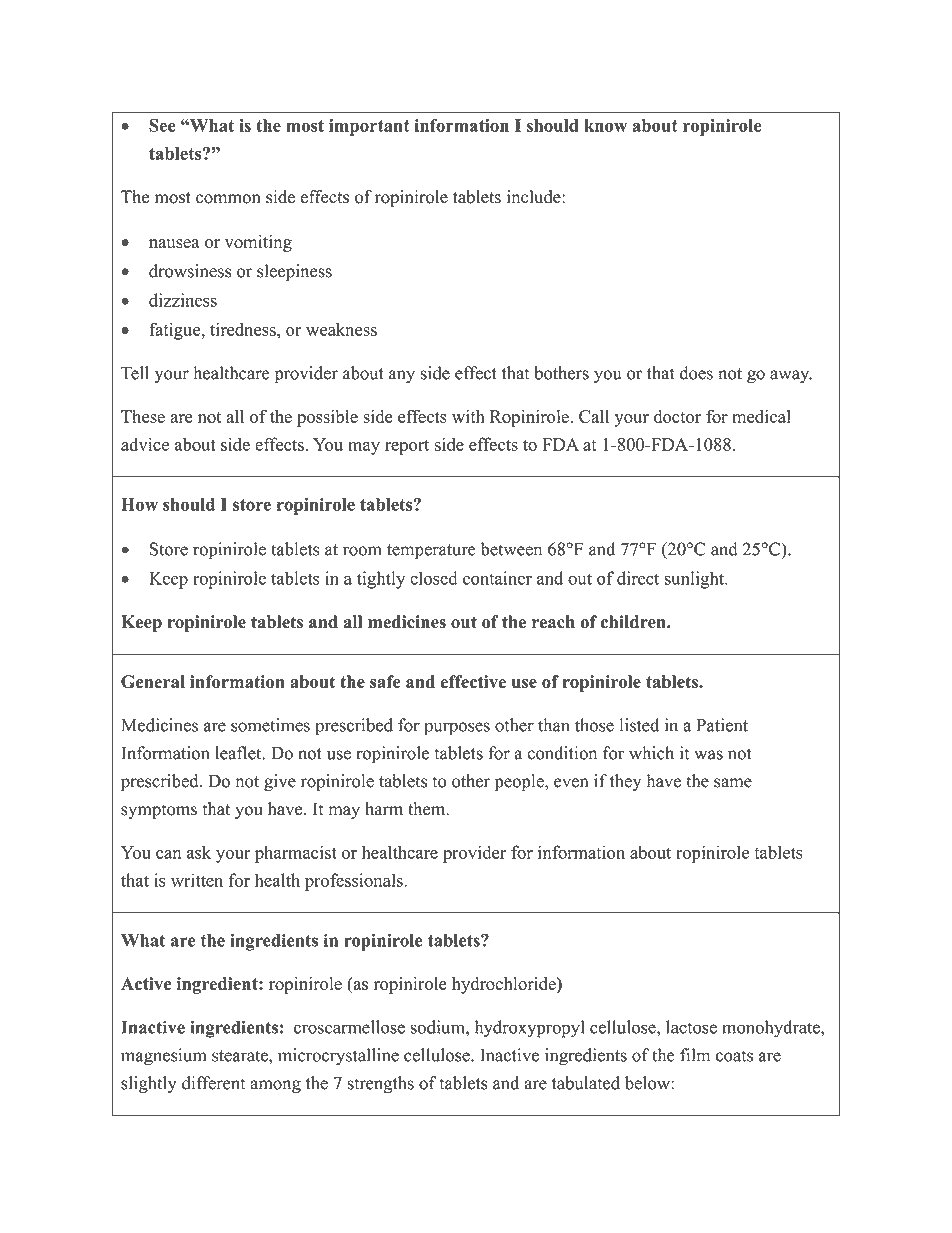 This image has height=1233, width=952. Describe the element at coordinates (355, 882) in the image. I see `professionals` at that location.
